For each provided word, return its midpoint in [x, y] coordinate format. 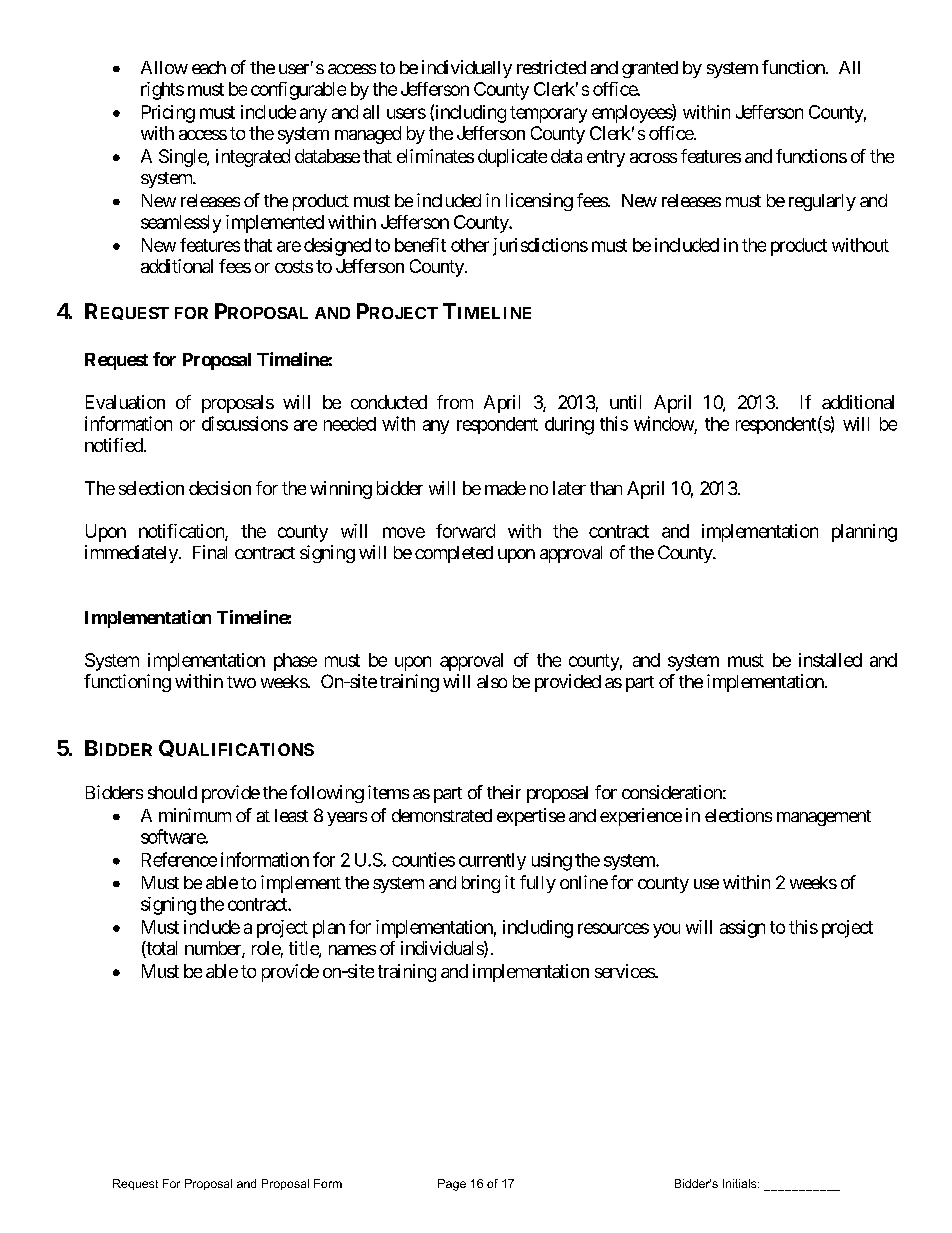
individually [467, 69]
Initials [741, 1183]
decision [220, 488]
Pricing [168, 114]
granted [650, 69]
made [505, 488]
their [504, 792]
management [824, 818]
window [664, 423]
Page [452, 1185]
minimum [195, 815]
